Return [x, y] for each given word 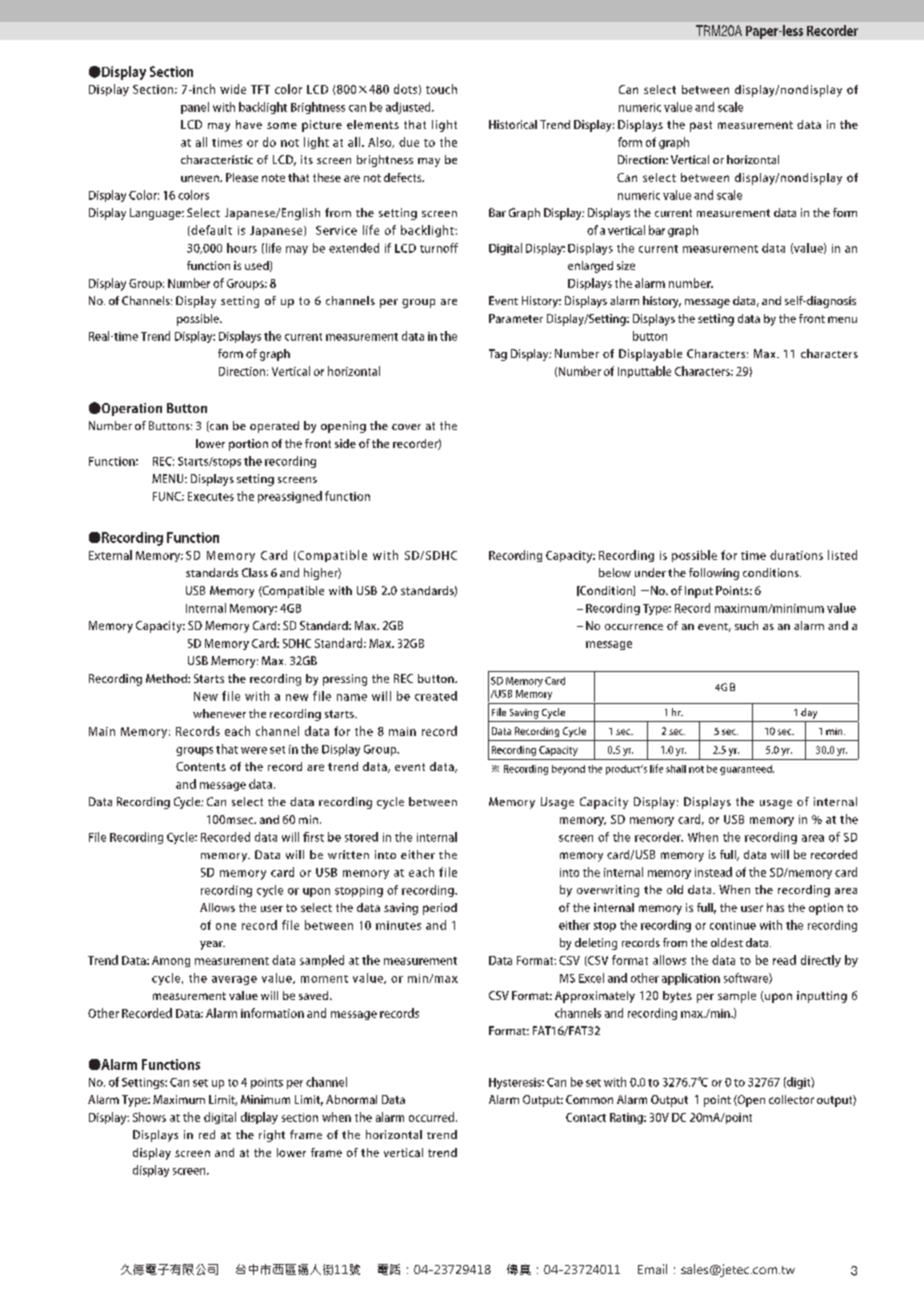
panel [195, 108]
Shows [149, 1117]
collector [791, 1099]
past [701, 126]
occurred [431, 1117]
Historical [513, 124]
